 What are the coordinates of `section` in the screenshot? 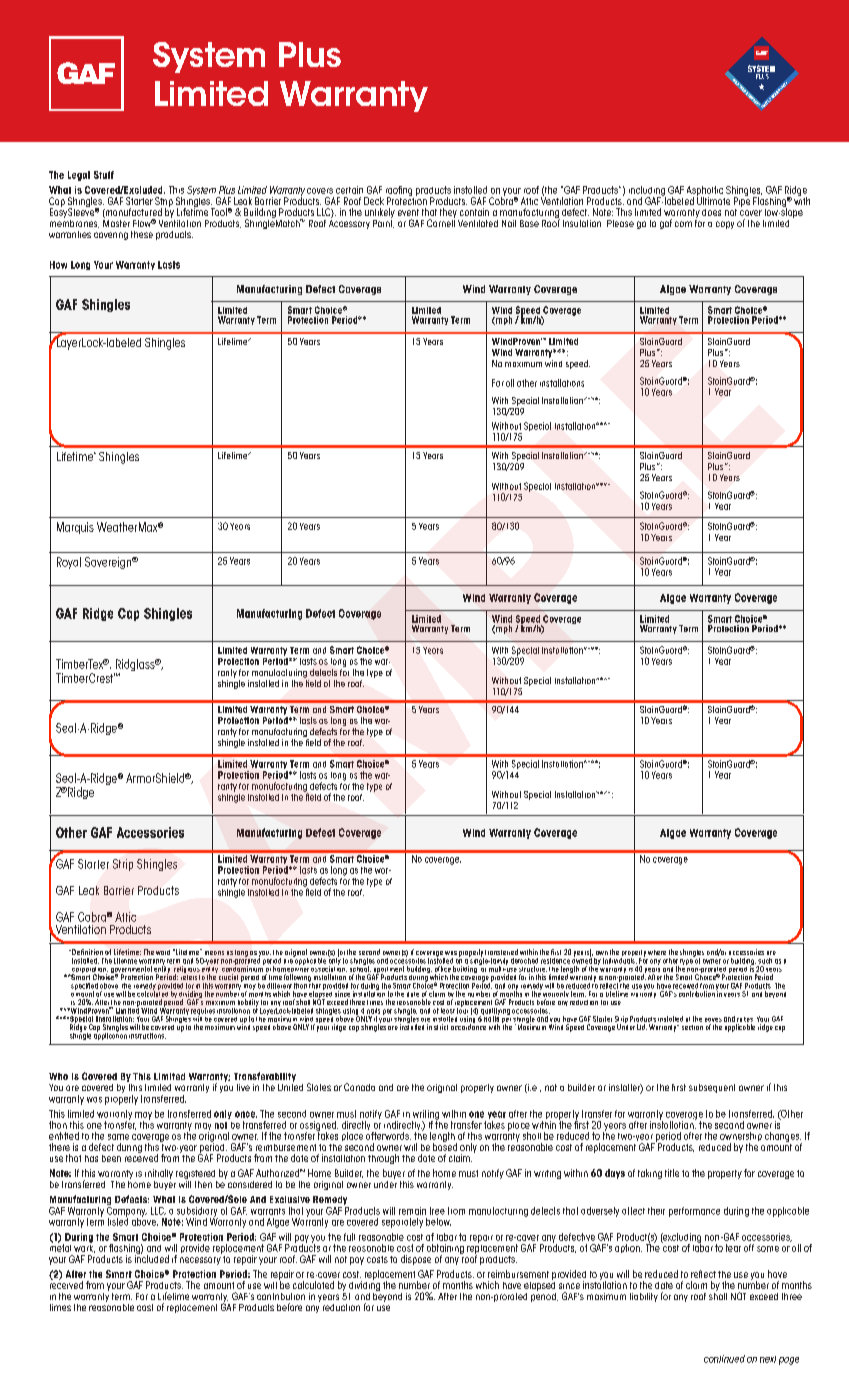 It's located at (692, 1027).
